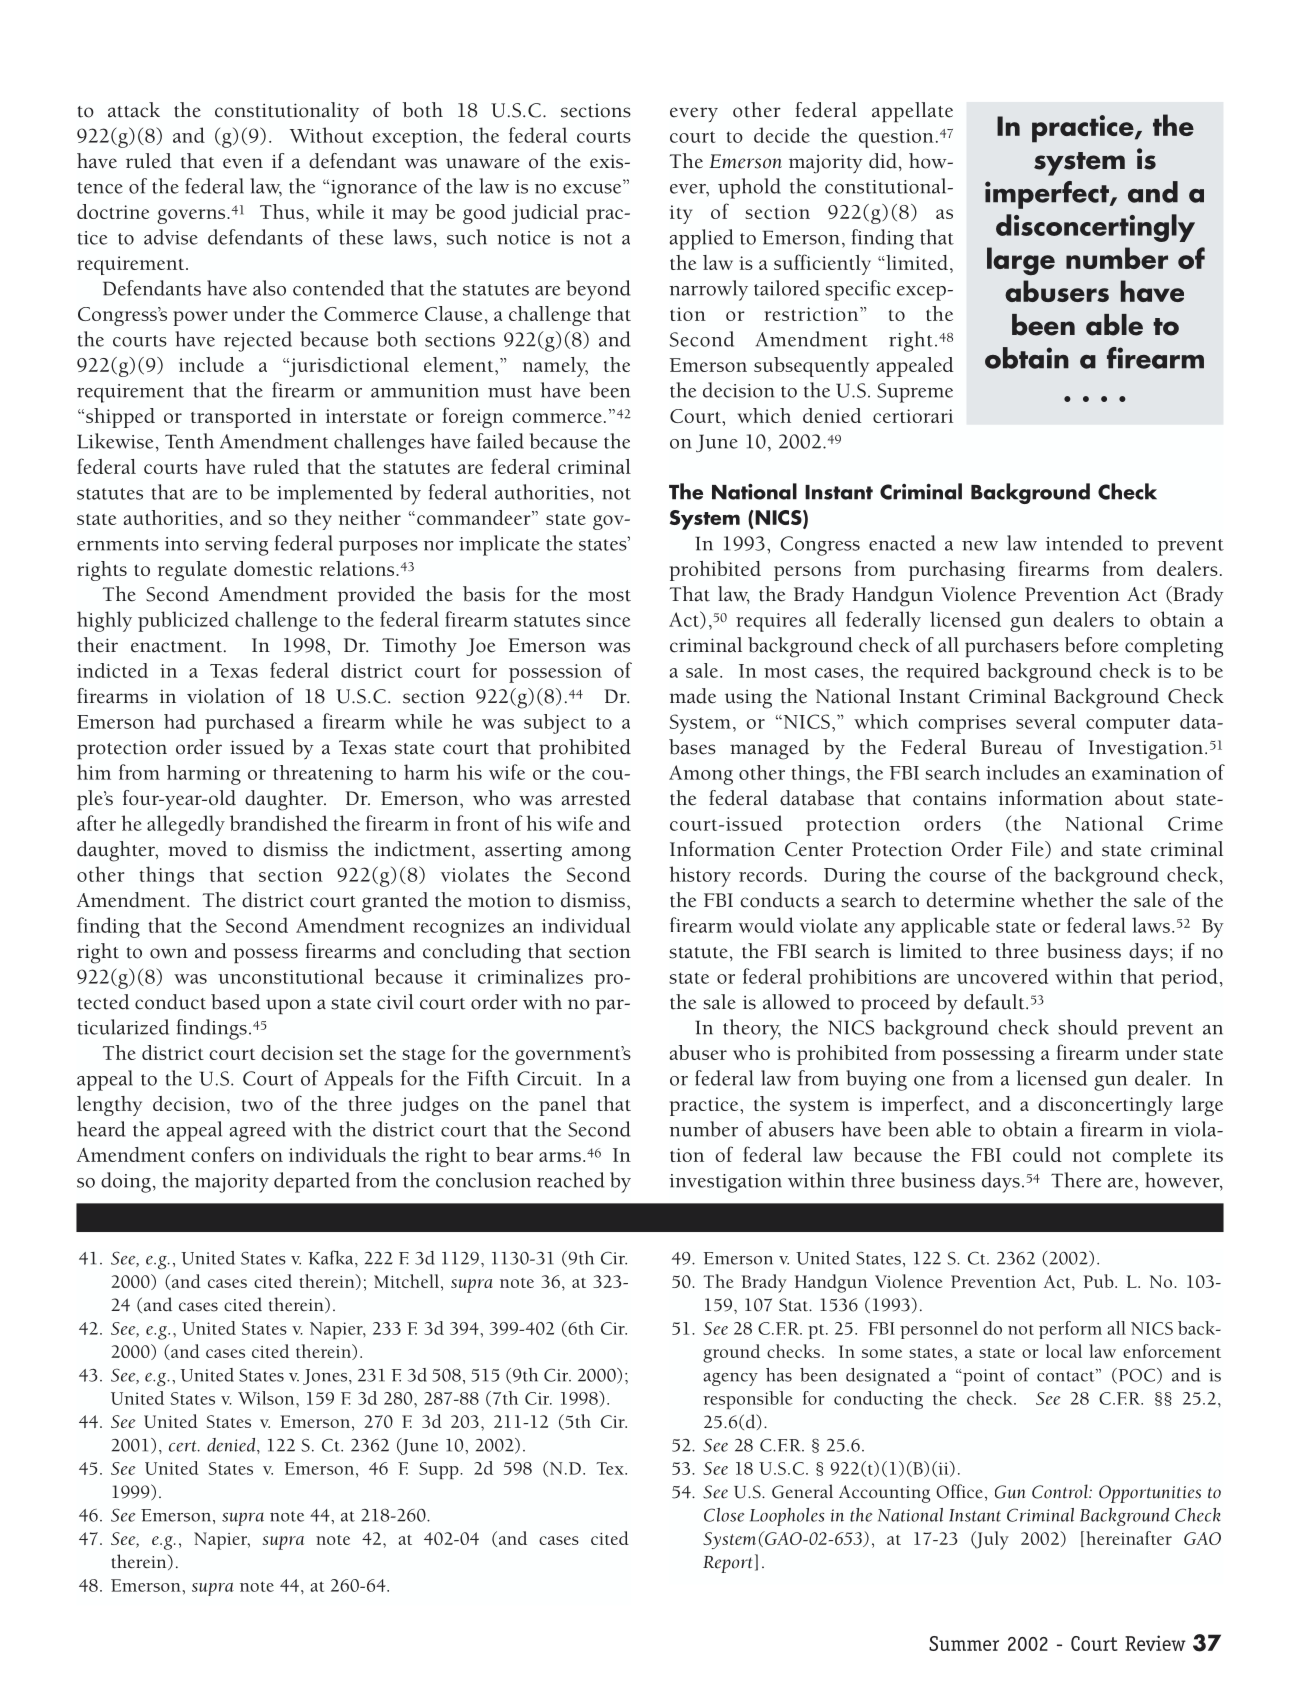 This document has height=1682, width=1300. I want to click on Review, so click(1155, 1643).
